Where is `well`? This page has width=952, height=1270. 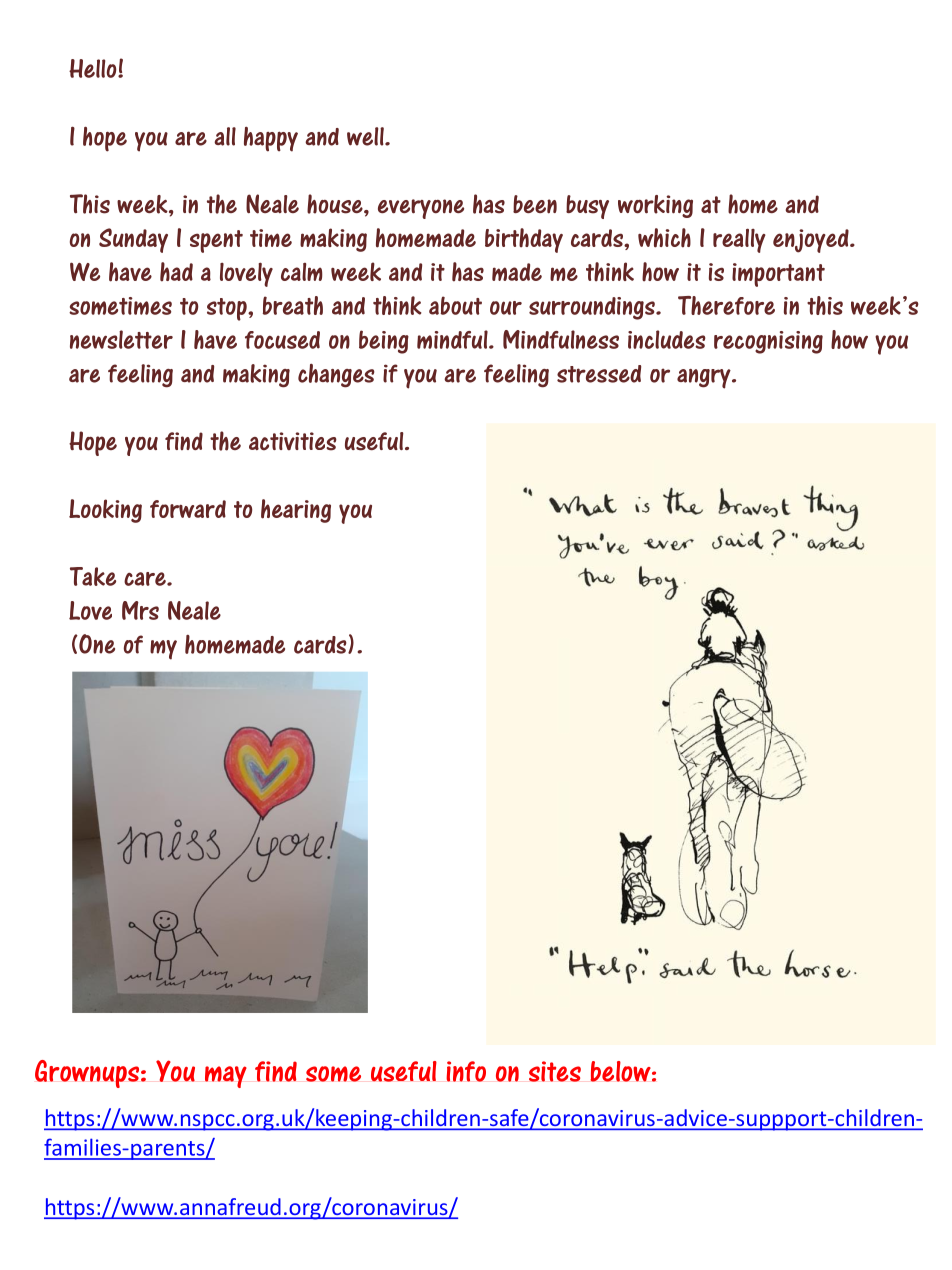 well is located at coordinates (366, 136).
